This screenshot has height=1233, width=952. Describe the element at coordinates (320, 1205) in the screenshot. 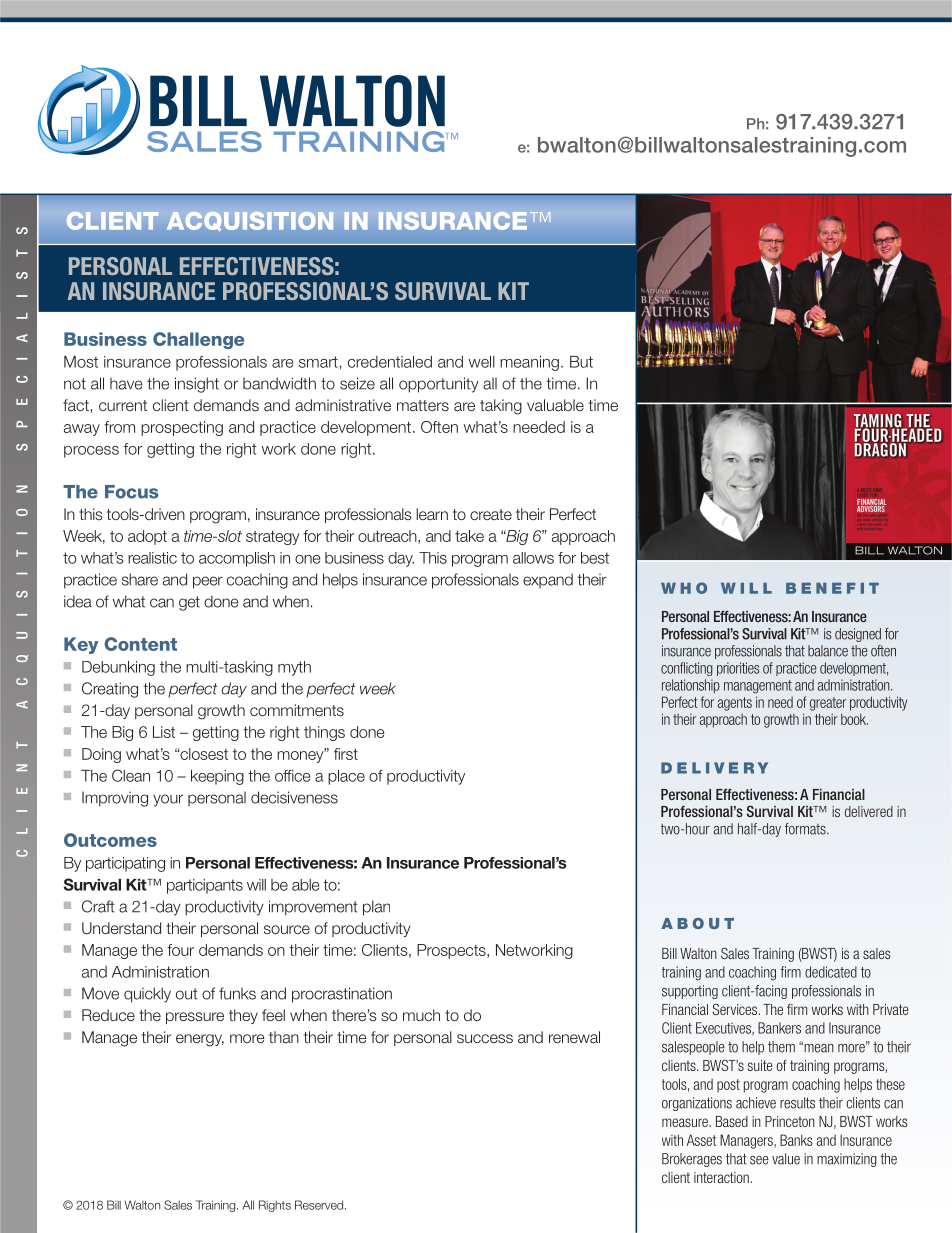

I see `Reserved` at that location.
